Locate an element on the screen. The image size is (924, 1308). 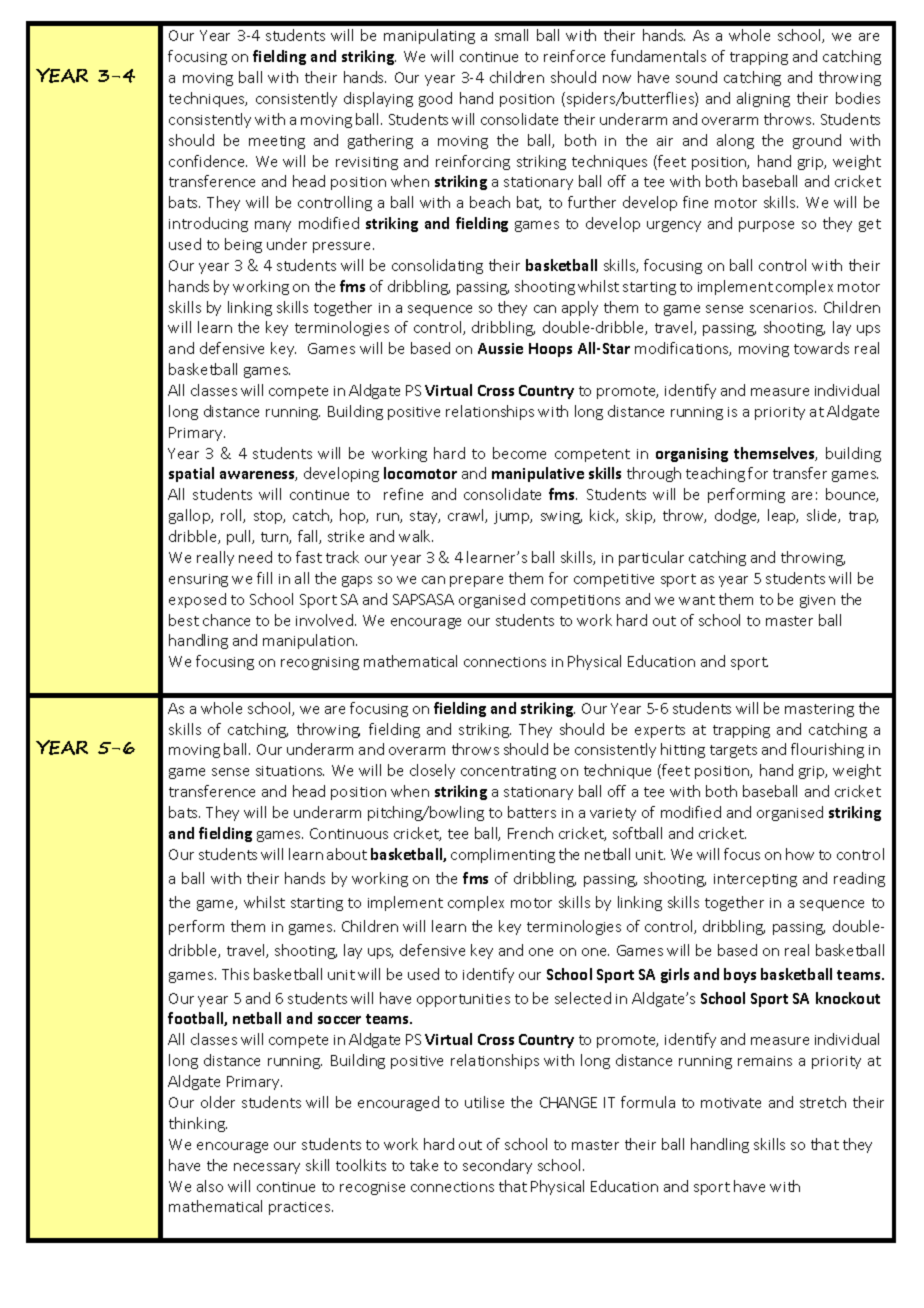
Aussie is located at coordinates (500, 348).
